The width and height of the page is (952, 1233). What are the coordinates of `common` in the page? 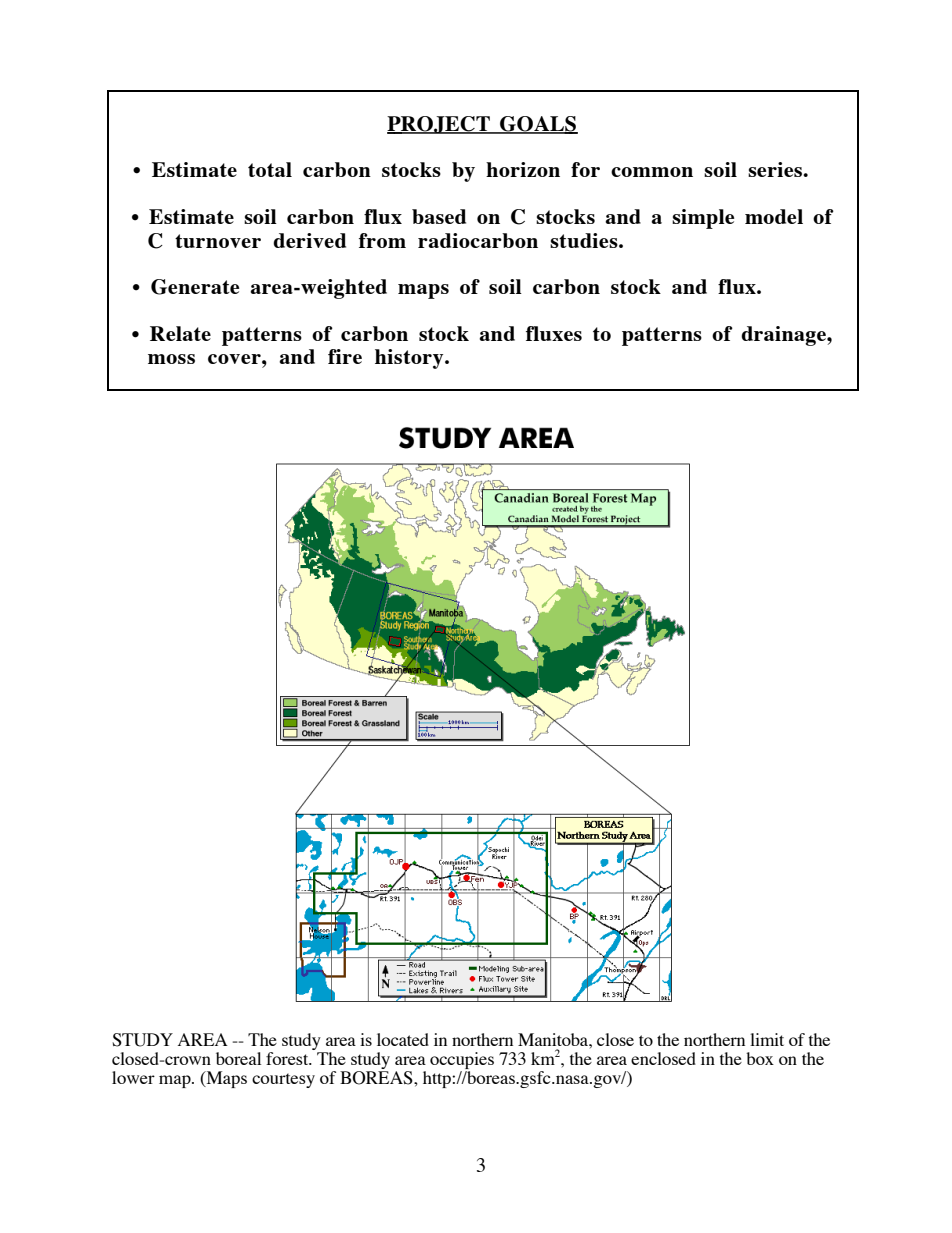 It's located at (652, 172).
